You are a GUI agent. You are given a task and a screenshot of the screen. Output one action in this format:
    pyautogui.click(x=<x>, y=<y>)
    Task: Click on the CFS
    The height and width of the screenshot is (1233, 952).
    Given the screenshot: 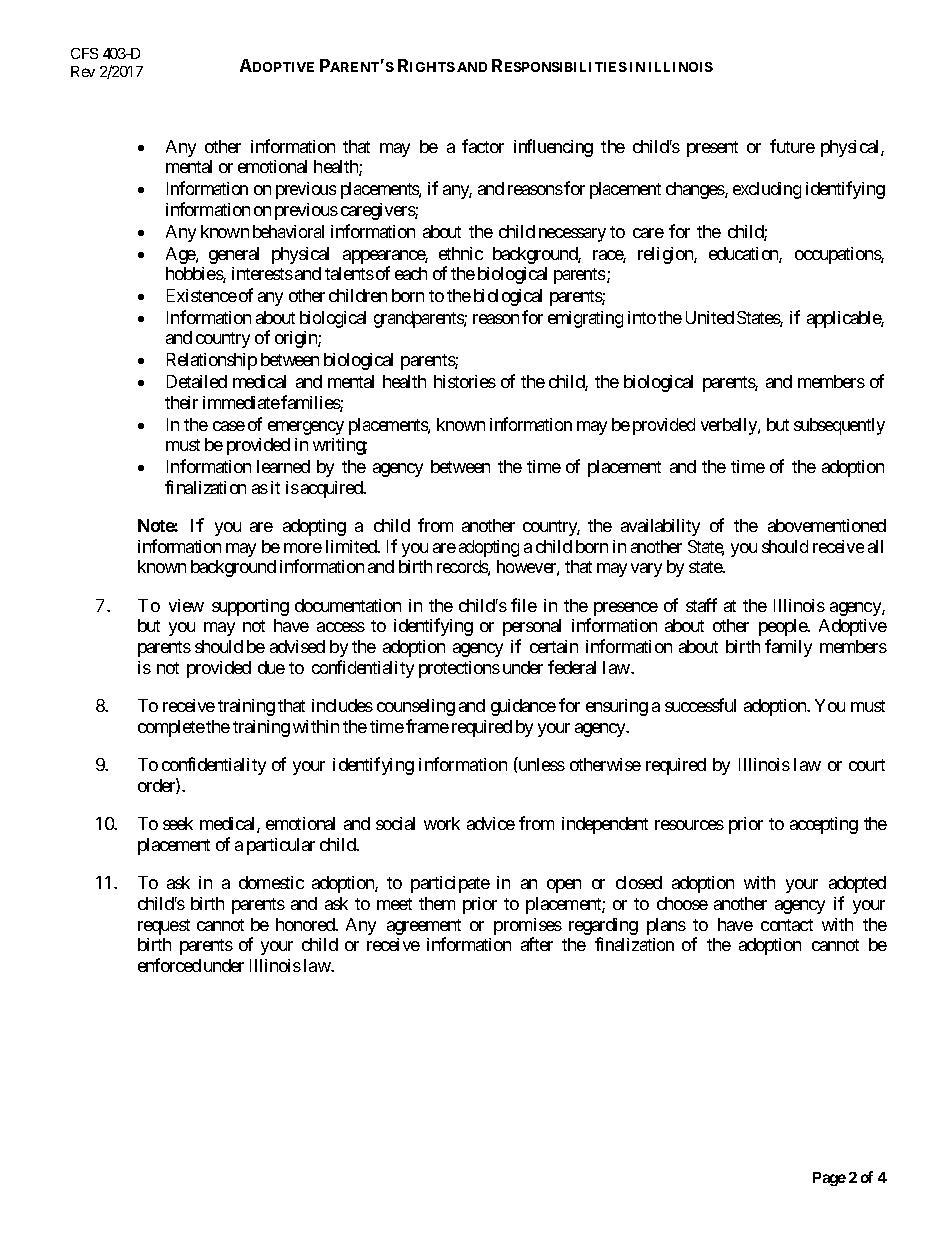 What is the action you would take?
    pyautogui.click(x=84, y=53)
